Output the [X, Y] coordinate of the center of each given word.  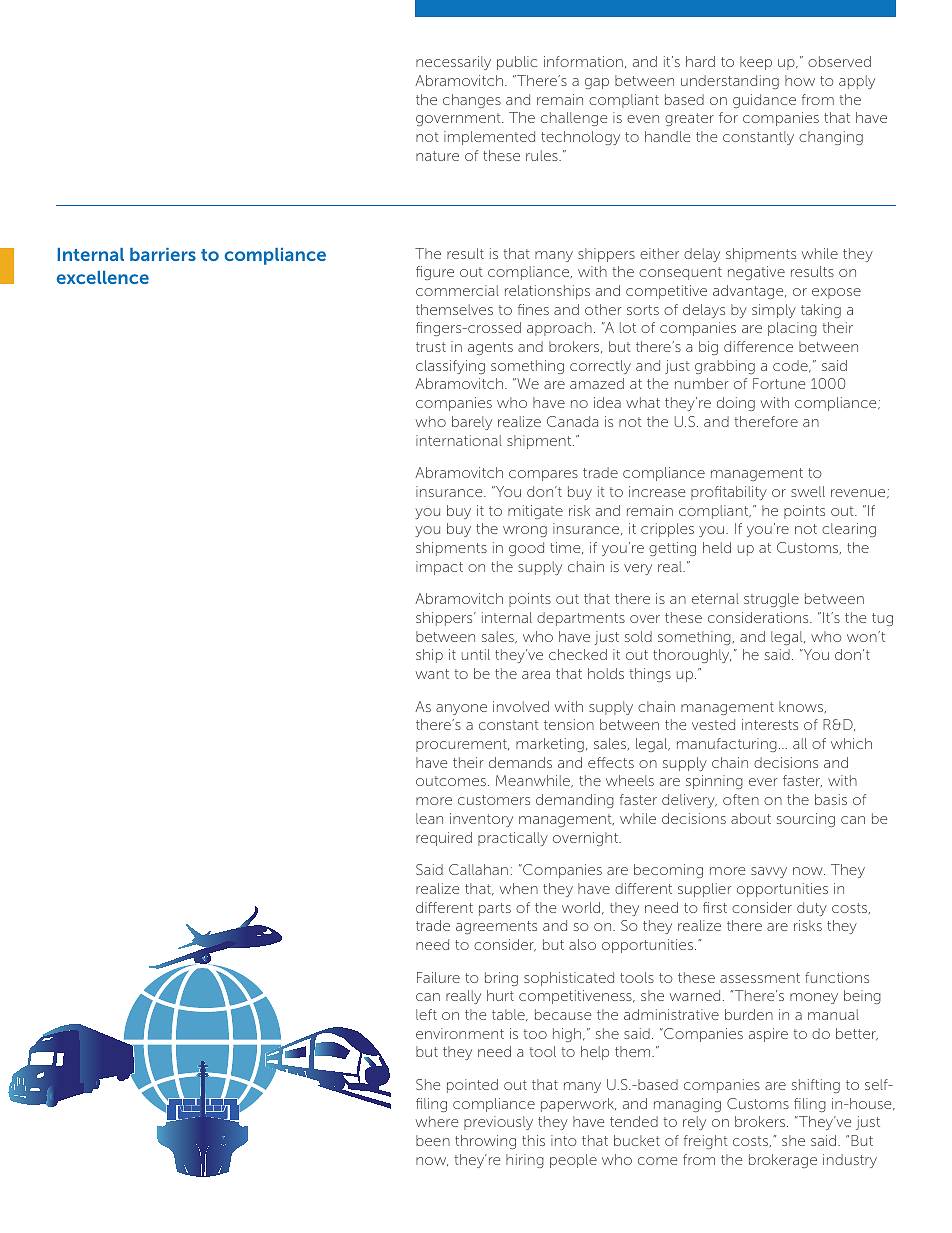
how [800, 80]
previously [498, 1123]
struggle [771, 600]
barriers [163, 254]
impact [439, 568]
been [433, 1140]
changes [472, 101]
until [476, 654]
